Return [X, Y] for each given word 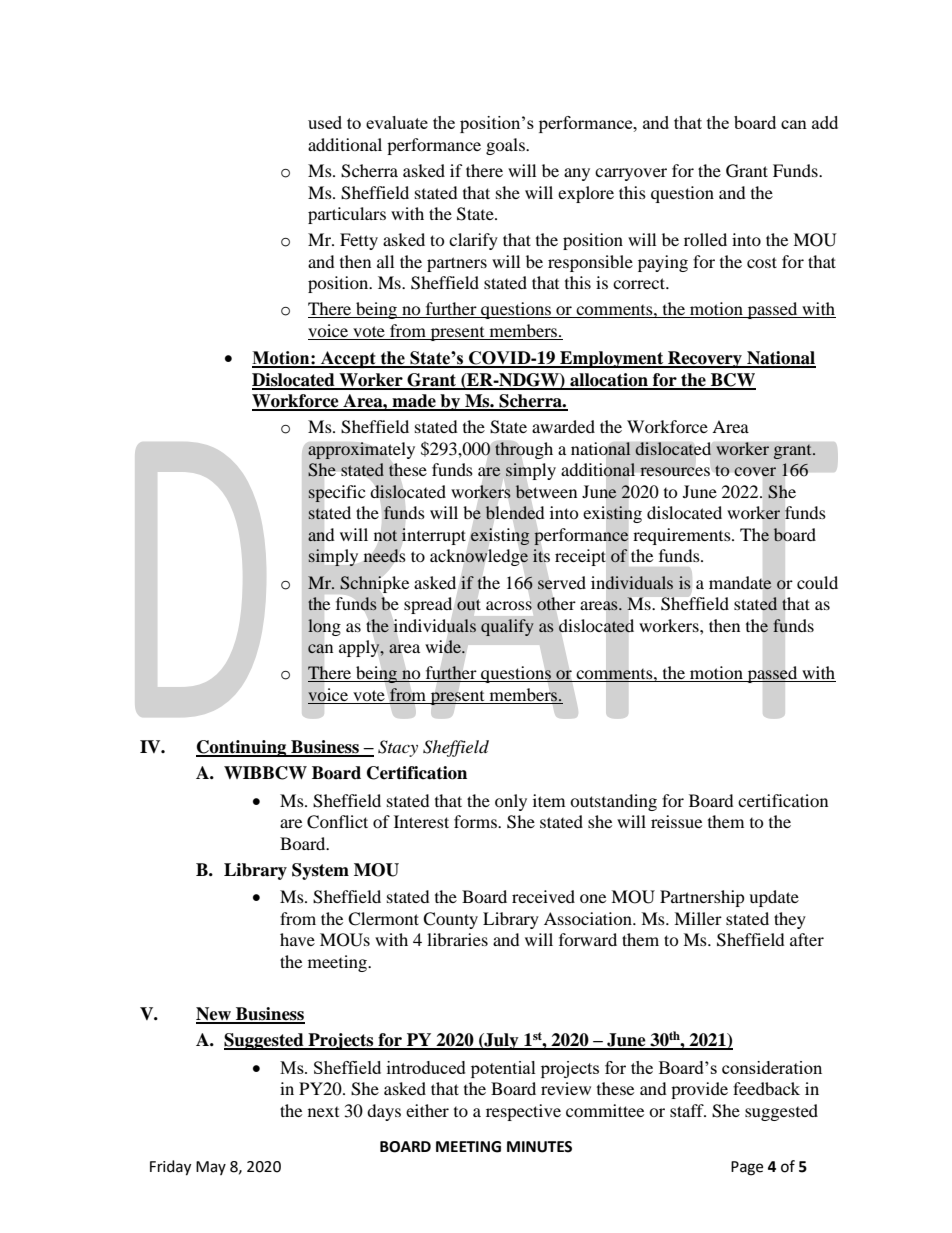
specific [336, 494]
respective [523, 1112]
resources [675, 471]
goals [506, 146]
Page [747, 1168]
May [211, 1168]
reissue [676, 821]
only [511, 802]
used [325, 122]
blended [515, 512]
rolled [705, 239]
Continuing [242, 748]
